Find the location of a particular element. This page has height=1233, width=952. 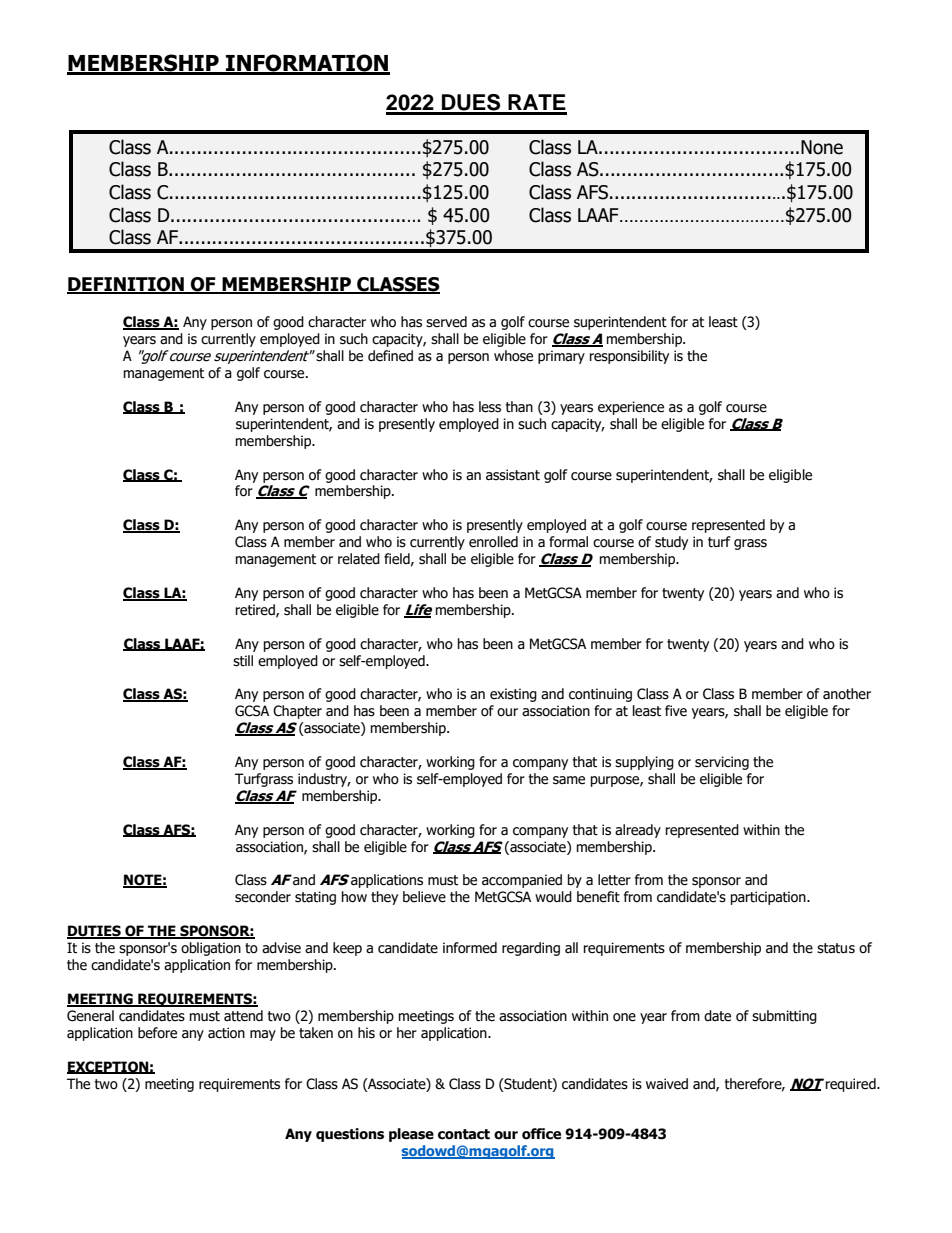

DEFINITION is located at coordinates (126, 285).
